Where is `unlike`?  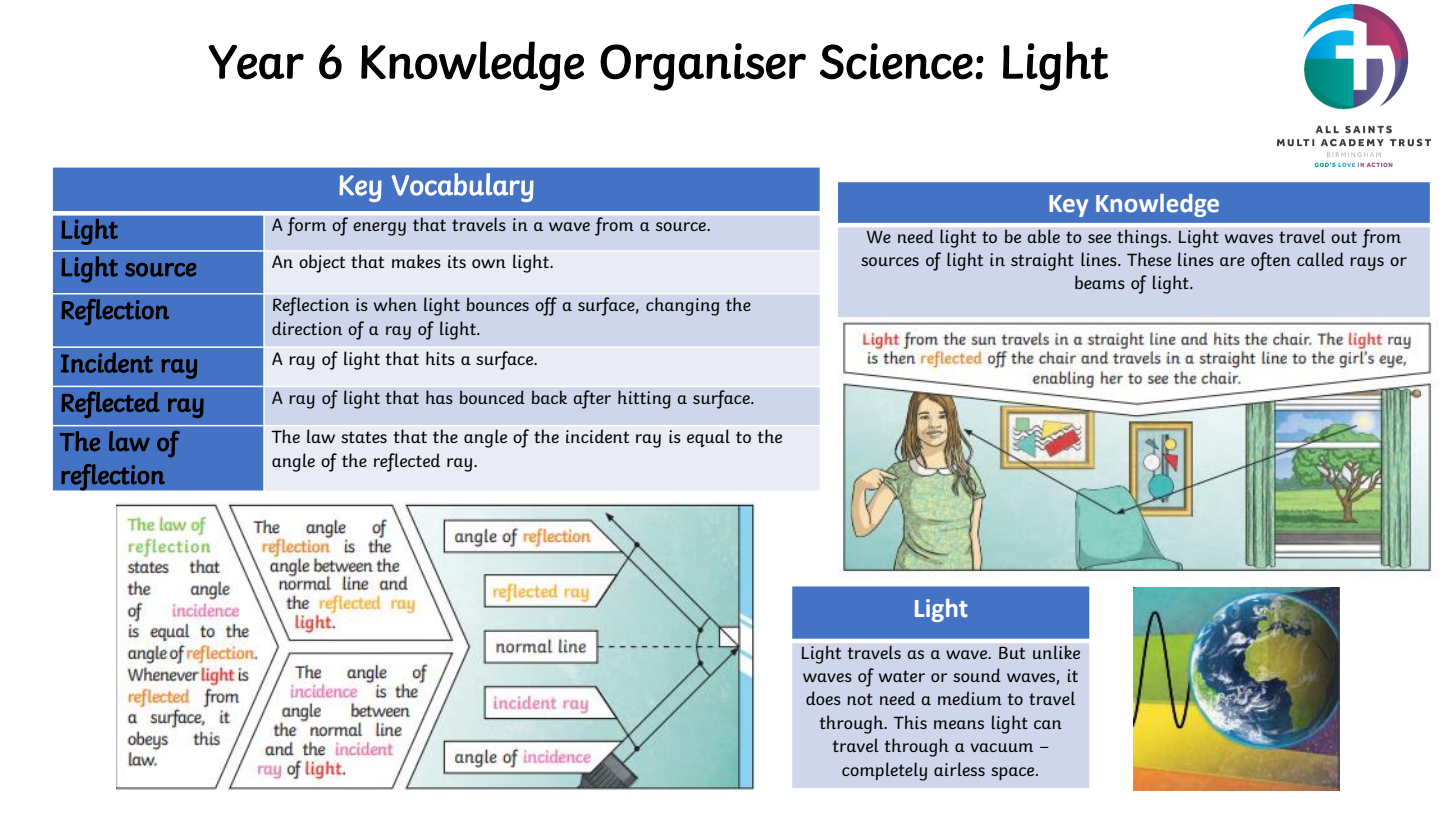 unlike is located at coordinates (1056, 652).
